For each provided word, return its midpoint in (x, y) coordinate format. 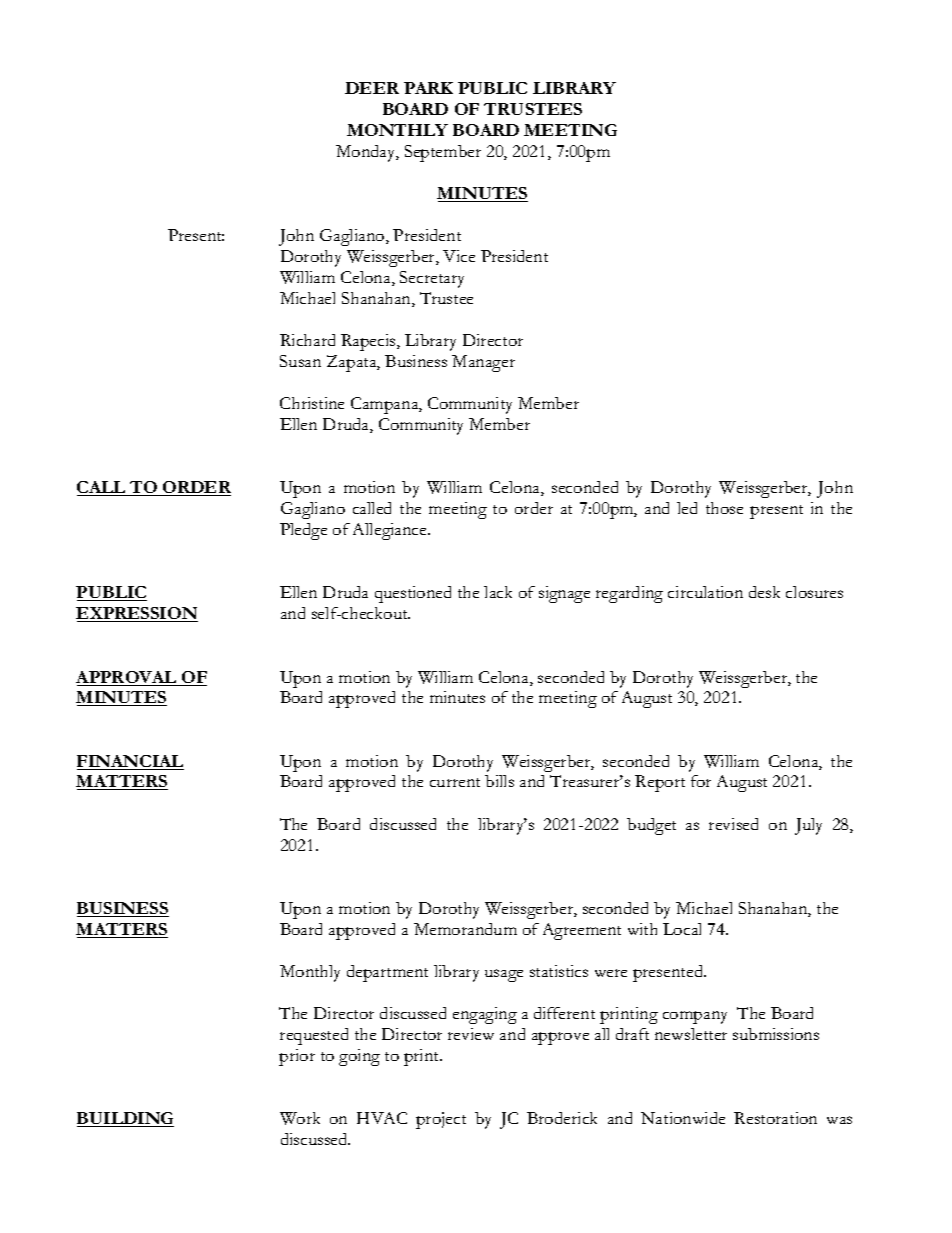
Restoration (775, 1118)
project (441, 1120)
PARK (428, 88)
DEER (372, 88)
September (443, 153)
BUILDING (125, 1119)
